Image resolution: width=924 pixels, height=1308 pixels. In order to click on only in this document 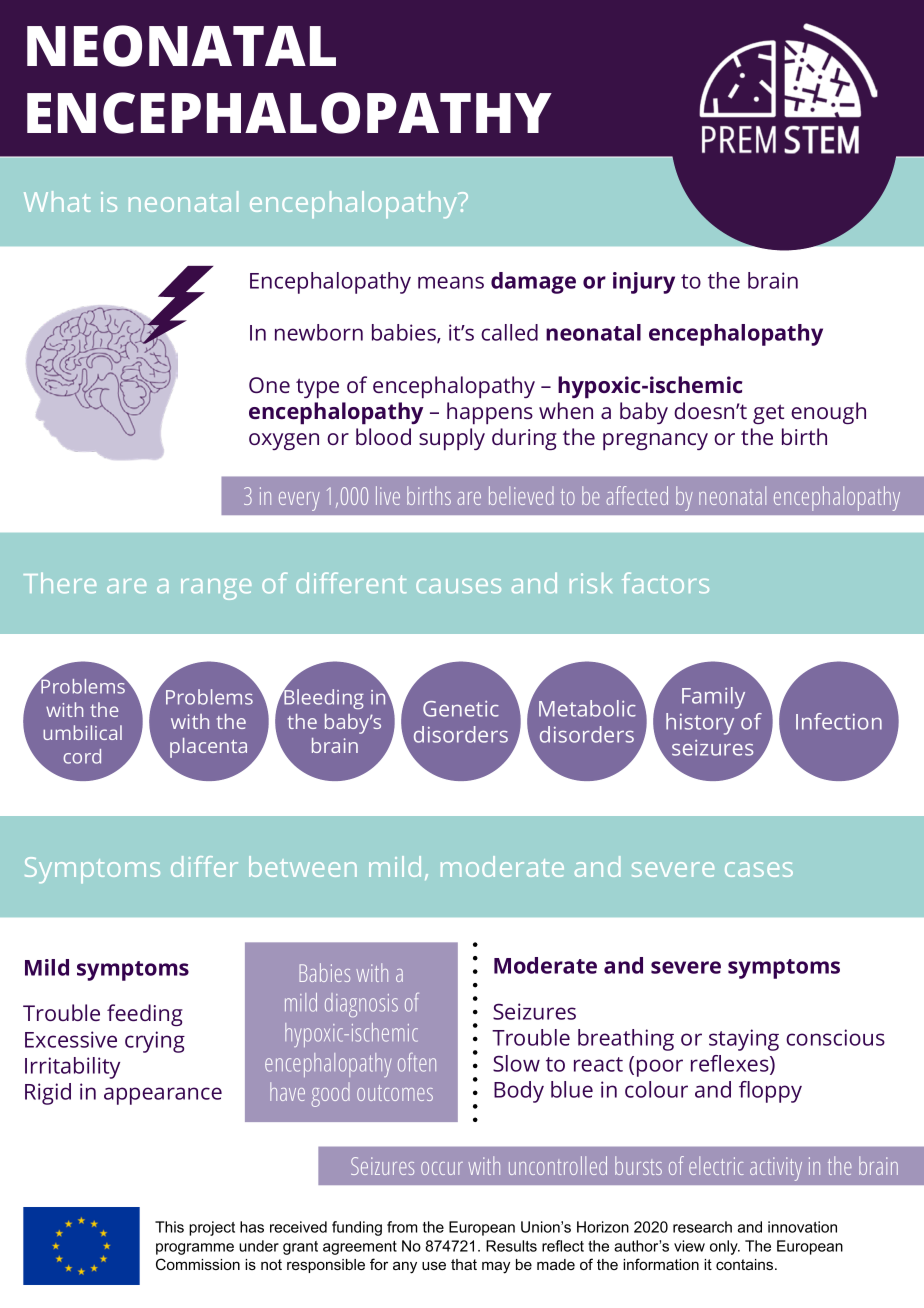, I will do `click(725, 1247)`.
